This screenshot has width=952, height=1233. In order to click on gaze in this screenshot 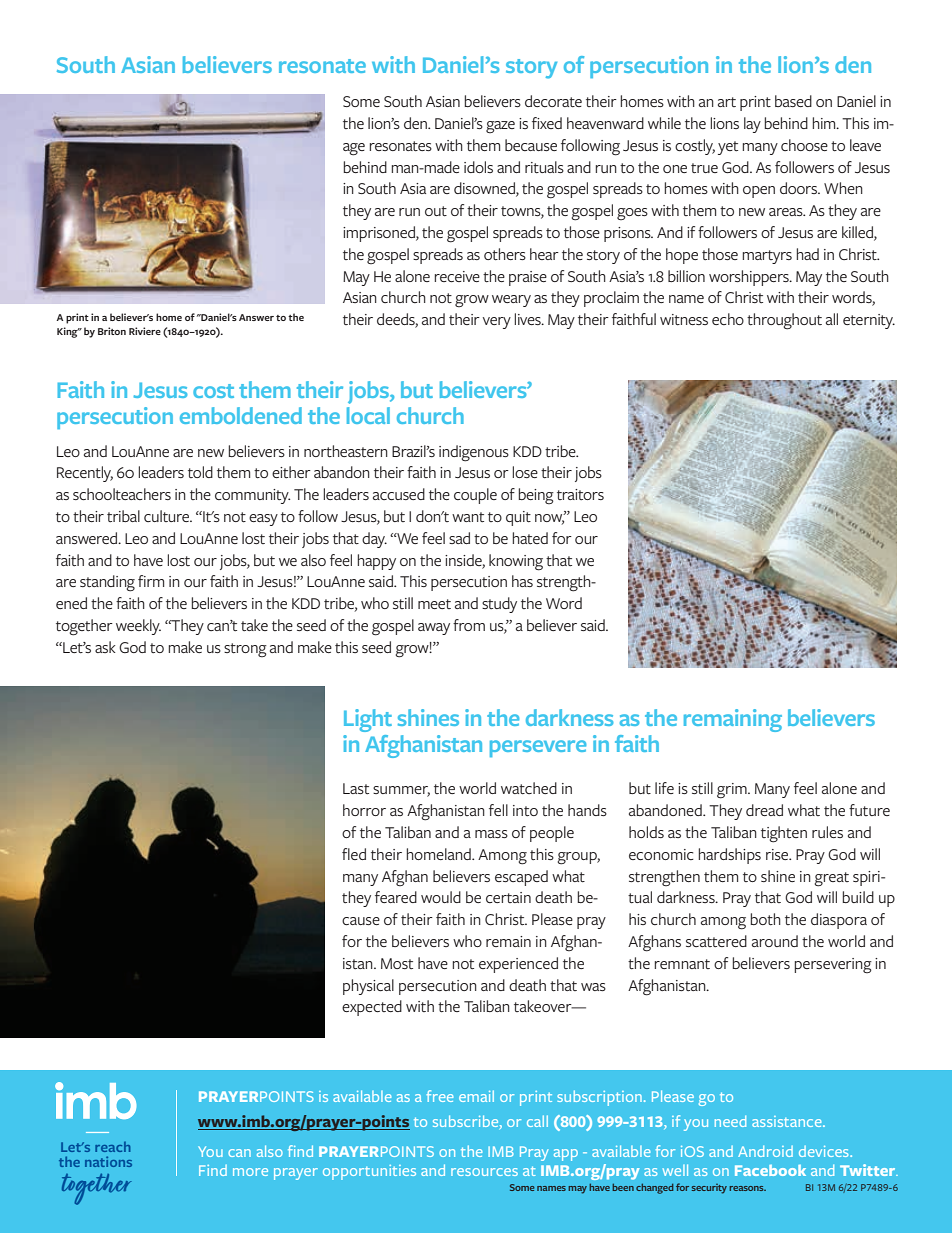, I will do `click(500, 127)`.
